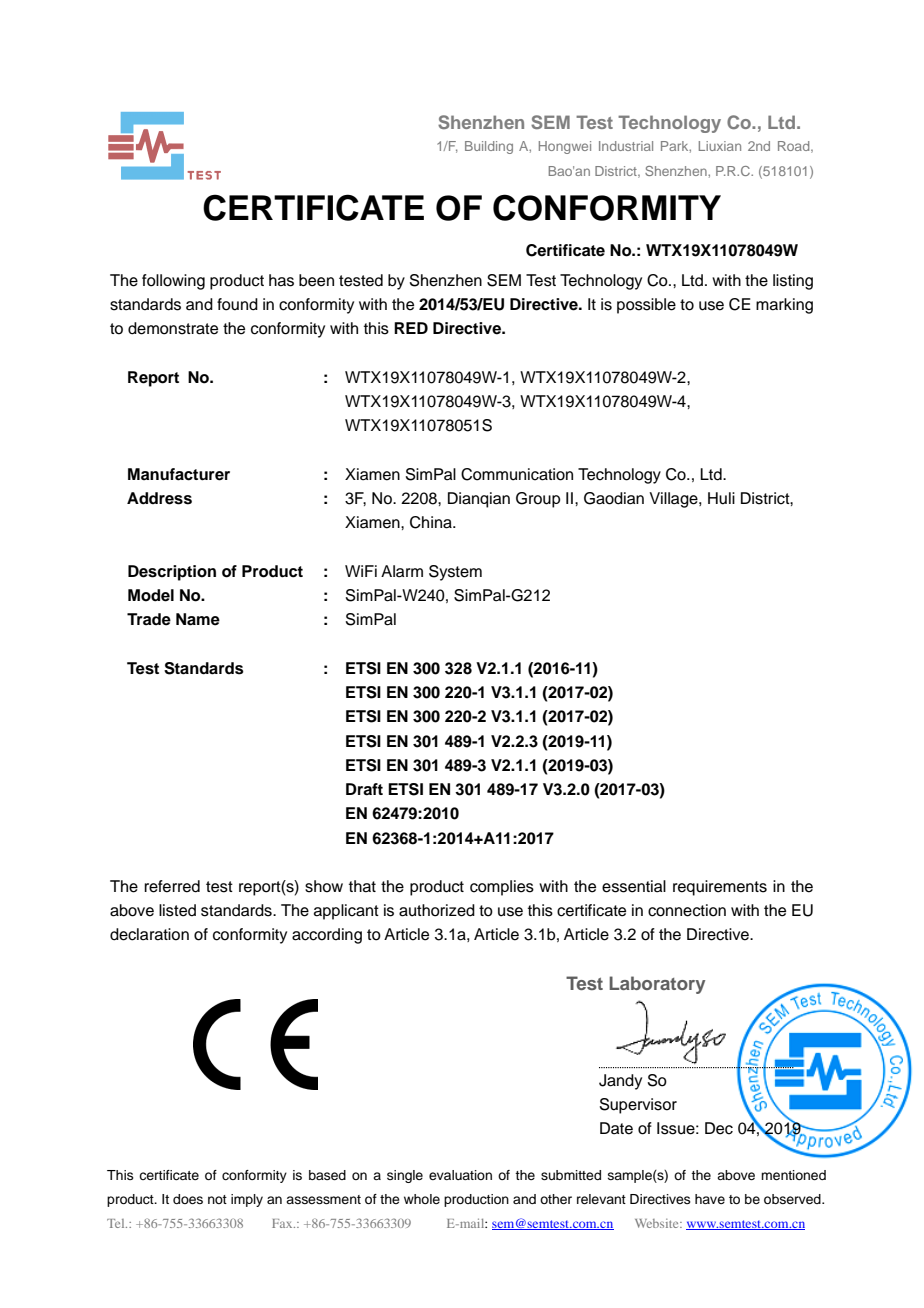  I want to click on Name, so click(198, 619).
